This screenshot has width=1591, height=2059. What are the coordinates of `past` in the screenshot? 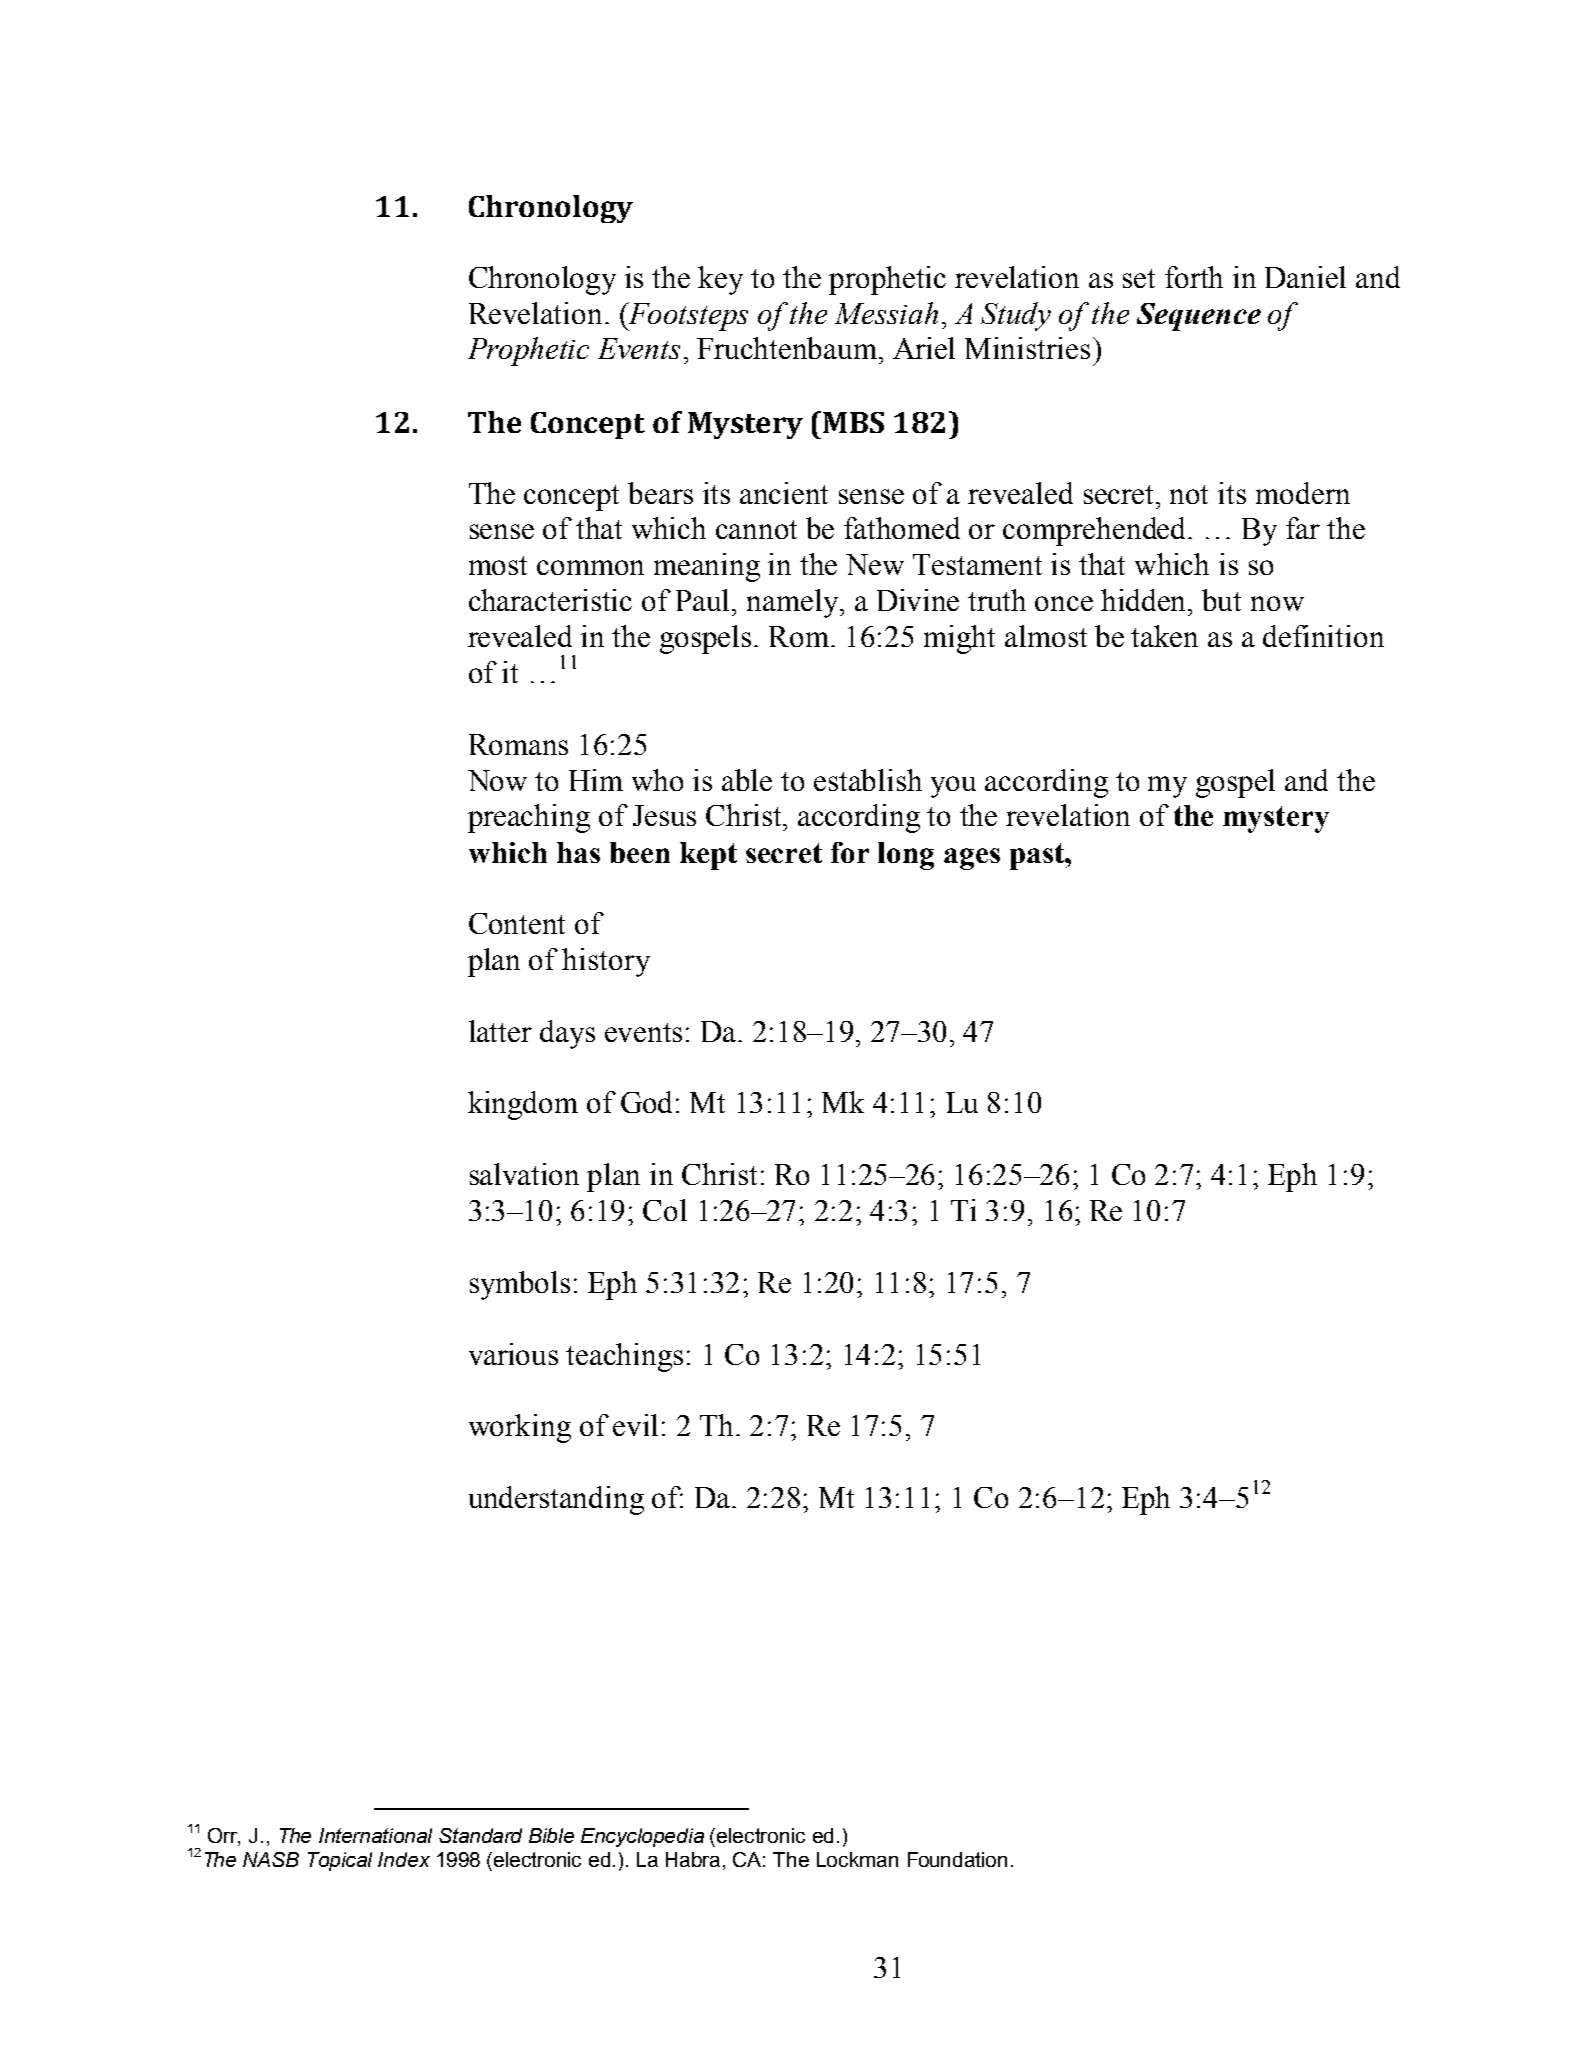 It's located at (1038, 856).
